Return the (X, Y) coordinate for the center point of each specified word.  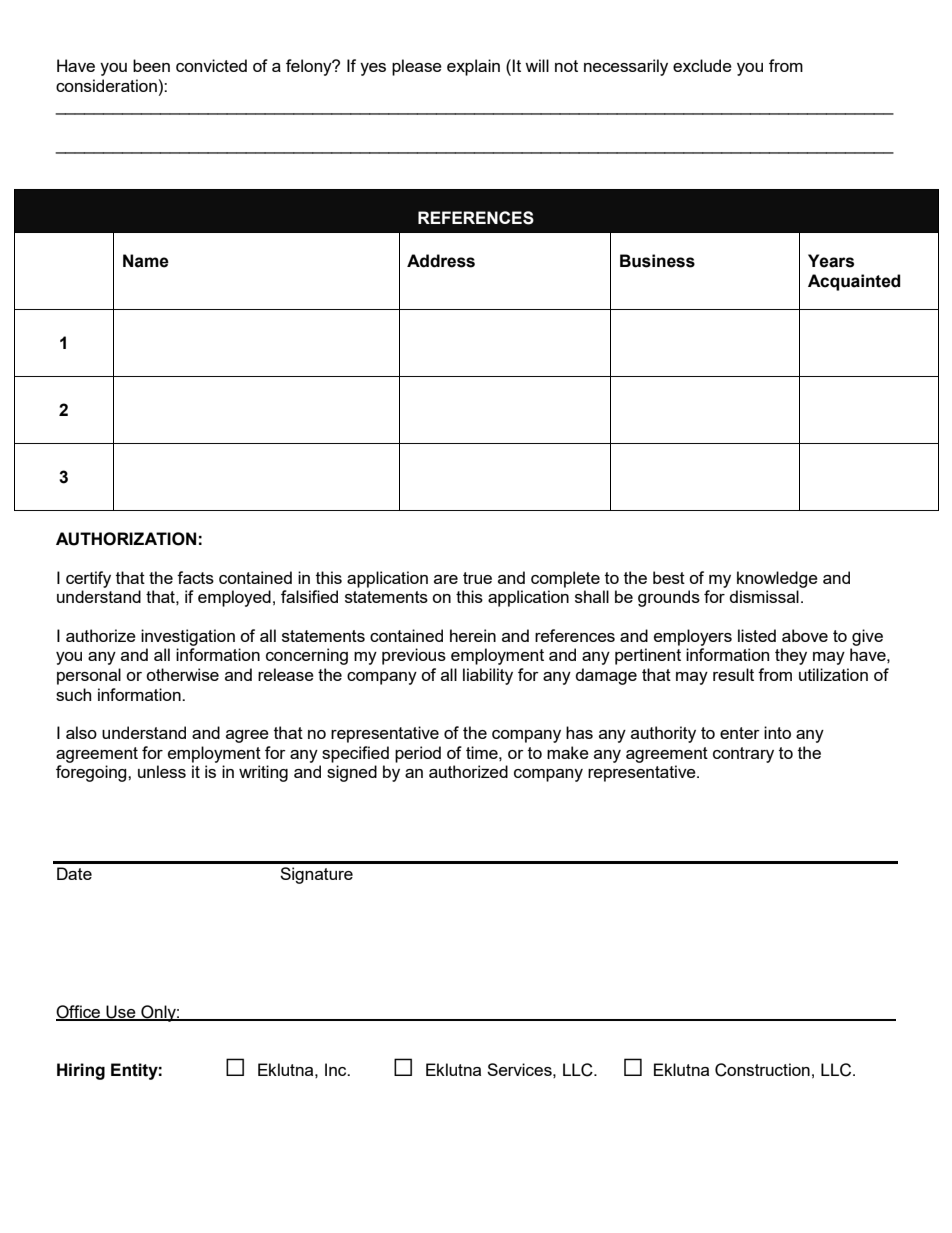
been (151, 65)
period (418, 754)
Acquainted (854, 282)
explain (473, 67)
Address (441, 261)
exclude (702, 65)
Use (121, 1012)
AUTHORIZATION (126, 539)
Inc (337, 1069)
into (777, 732)
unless (162, 771)
